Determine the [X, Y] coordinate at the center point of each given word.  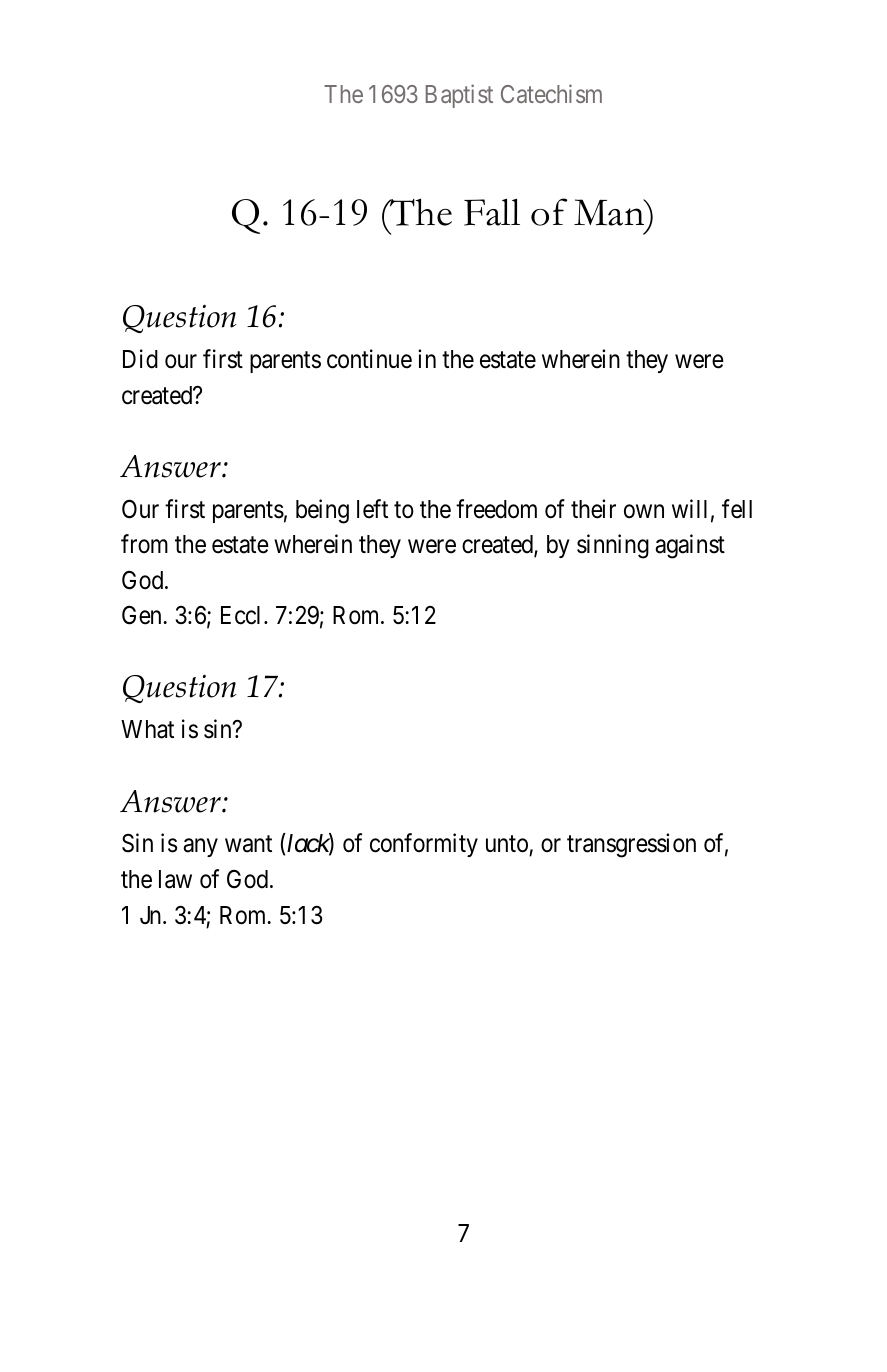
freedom [496, 509]
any [200, 848]
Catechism [551, 93]
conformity [424, 845]
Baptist [459, 96]
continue [369, 359]
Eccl [243, 615]
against [690, 546]
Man [610, 212]
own [644, 512]
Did [140, 359]
